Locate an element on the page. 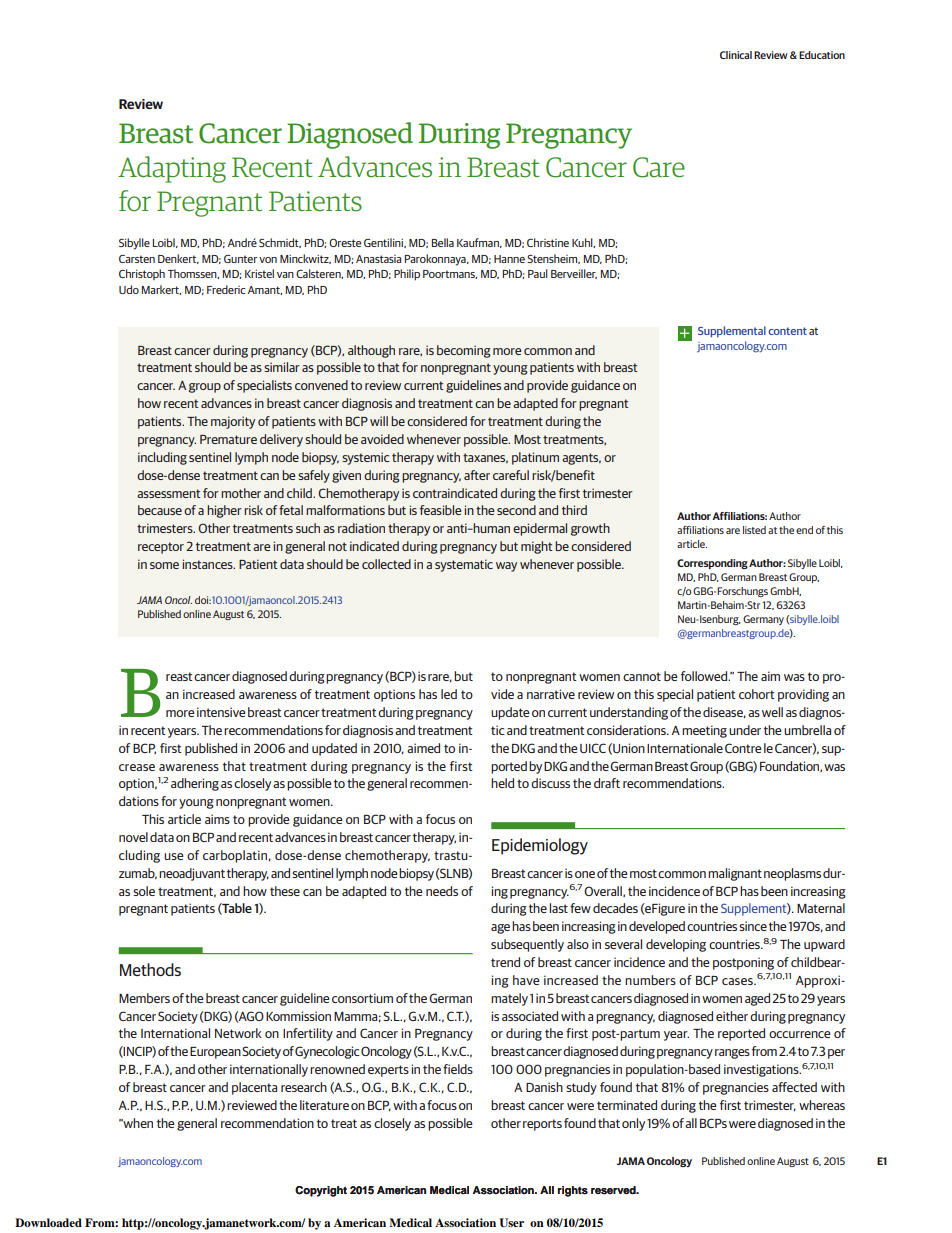 This document has width=952, height=1233. Clinical is located at coordinates (736, 55).
